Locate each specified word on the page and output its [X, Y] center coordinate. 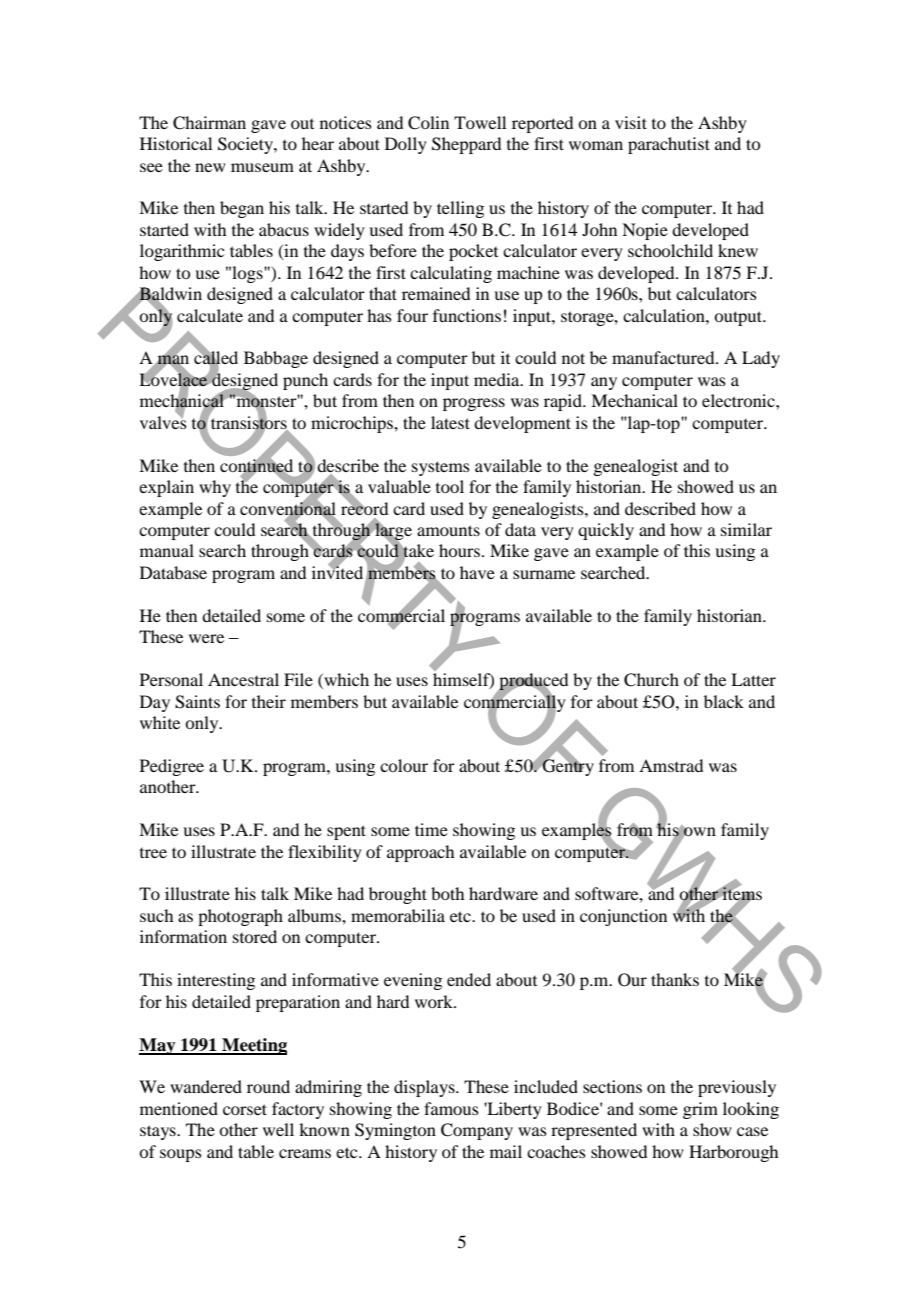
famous [451, 1108]
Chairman [209, 123]
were [206, 638]
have [477, 572]
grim [700, 1110]
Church [651, 680]
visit [631, 122]
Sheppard [466, 145]
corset [245, 1109]
